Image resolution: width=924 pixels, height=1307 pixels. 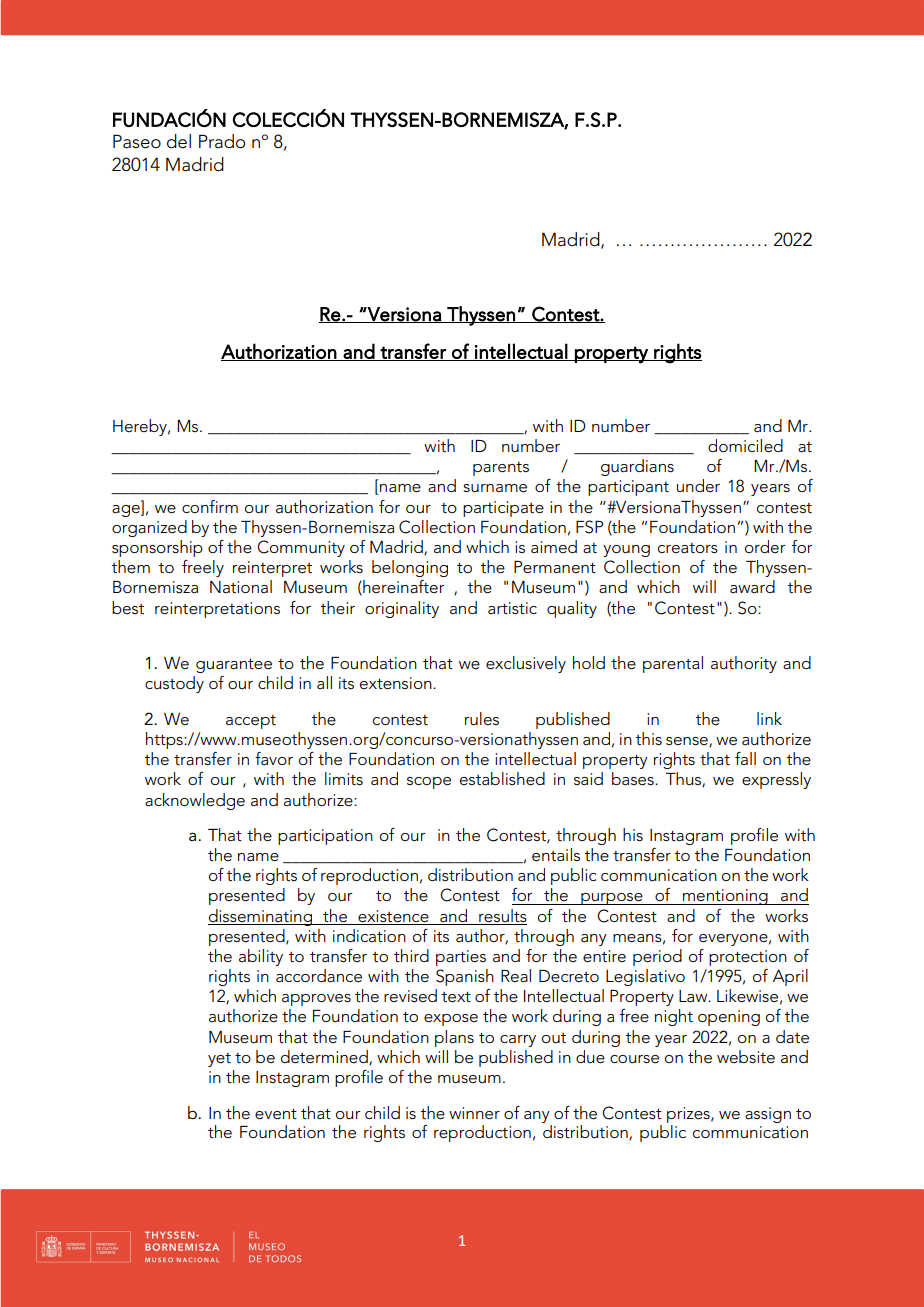 What do you see at coordinates (689, 1115) in the document?
I see `prizes` at bounding box center [689, 1115].
